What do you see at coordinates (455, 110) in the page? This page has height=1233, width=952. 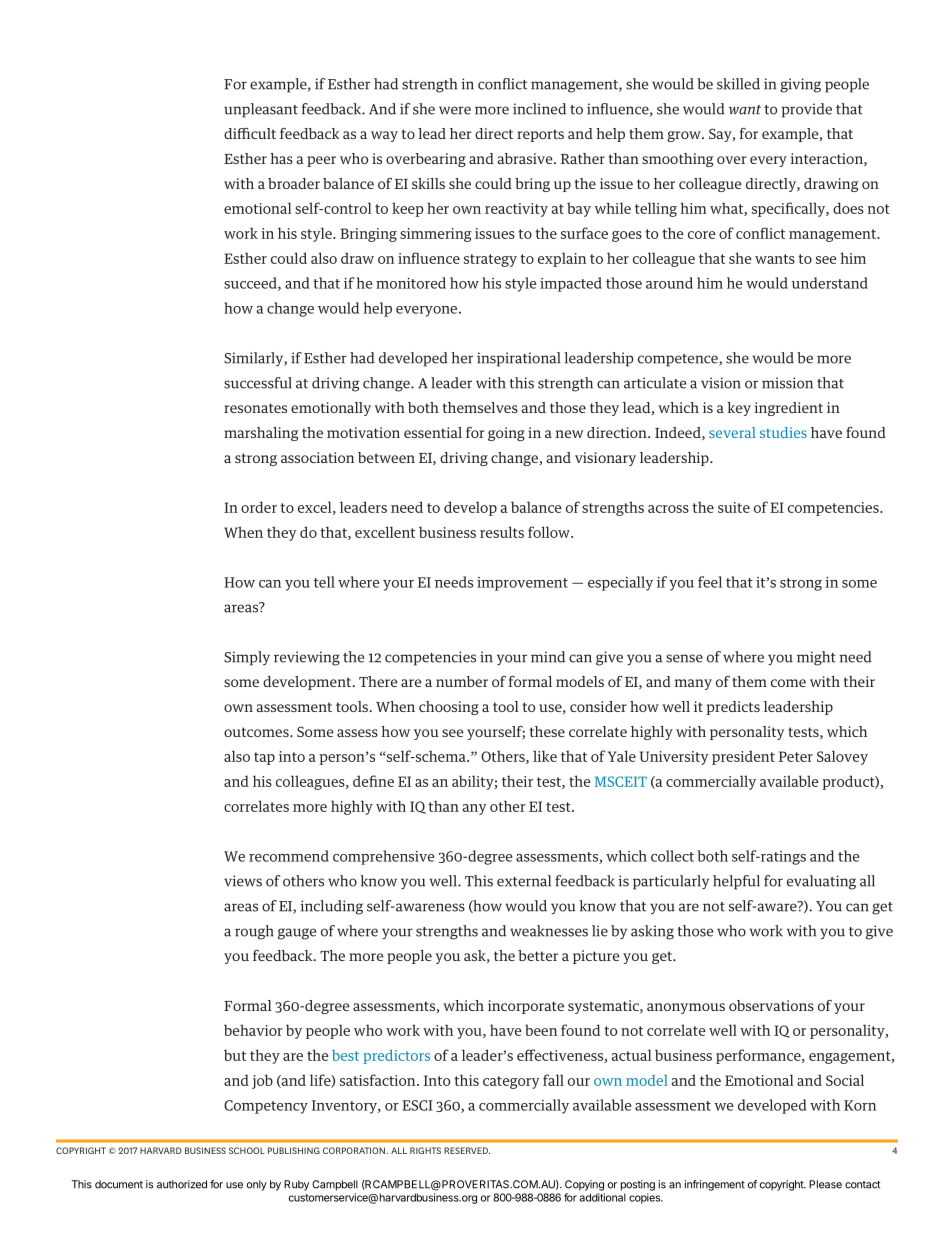 I see `were` at bounding box center [455, 110].
